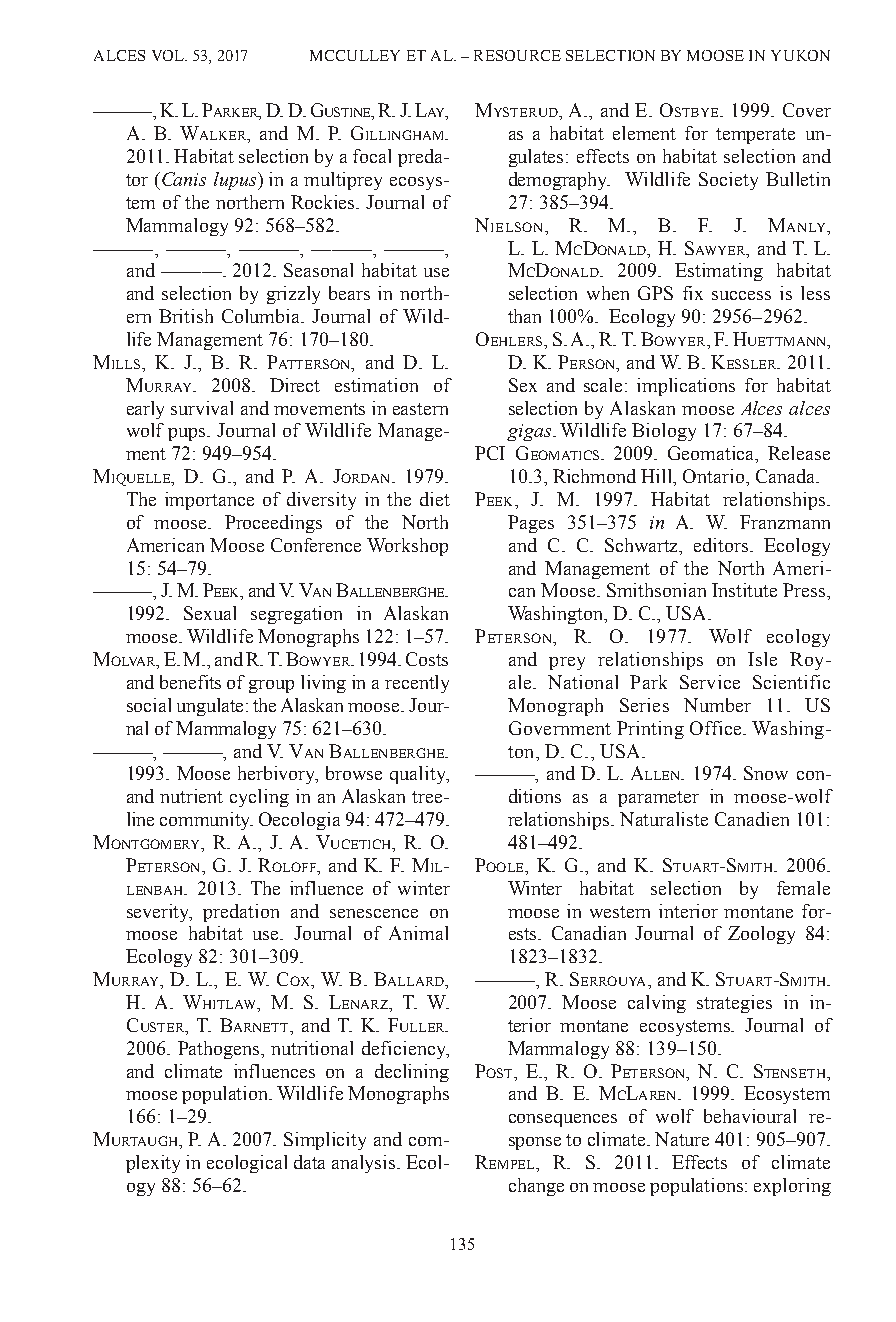  Describe the element at coordinates (517, 55) in the page. I see `RESOURCE` at that location.
